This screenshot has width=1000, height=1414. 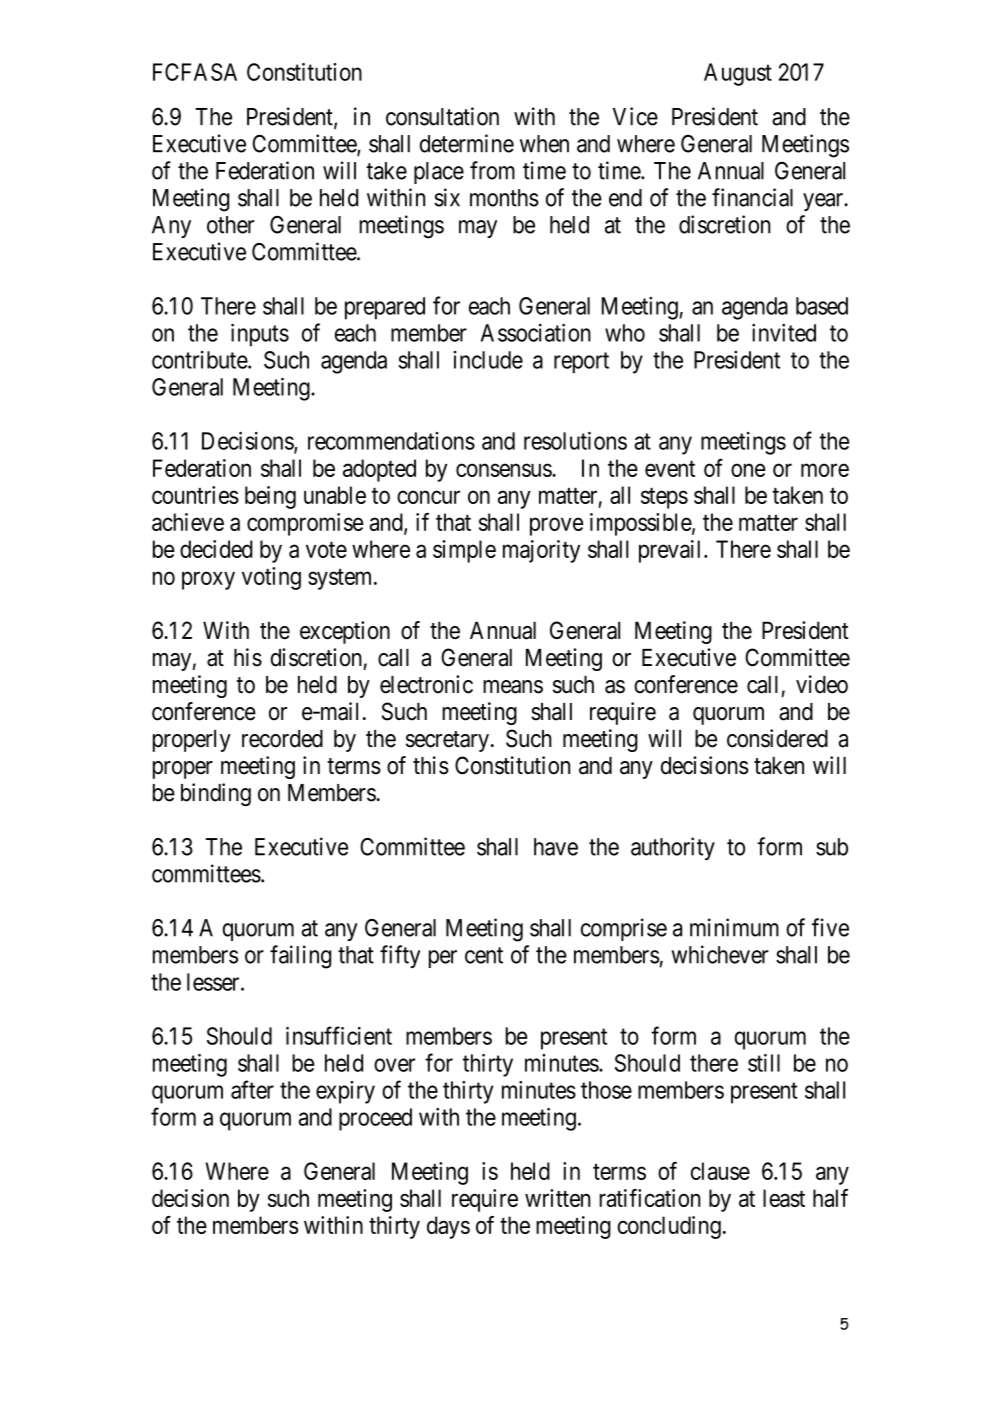 I want to click on other, so click(x=231, y=225).
